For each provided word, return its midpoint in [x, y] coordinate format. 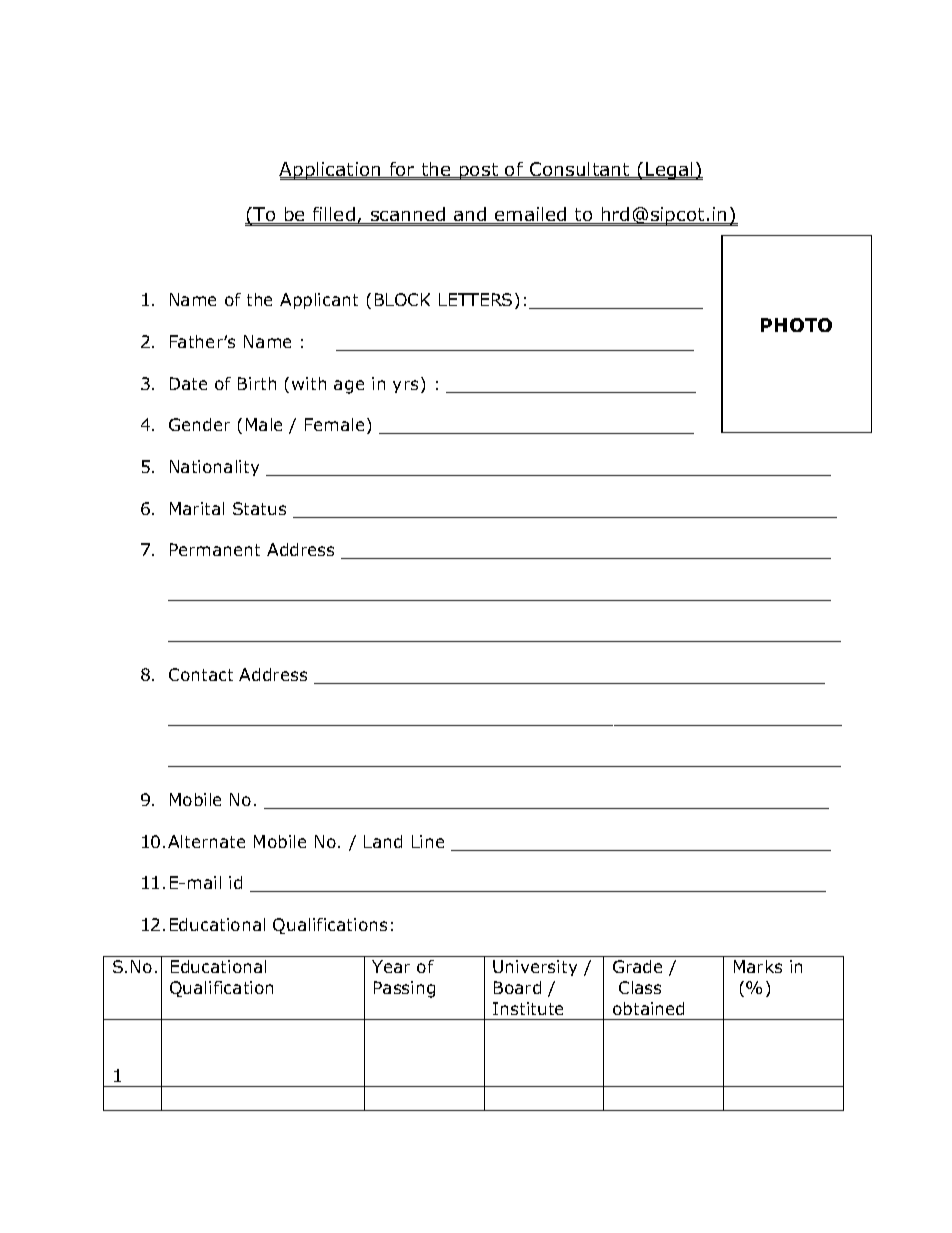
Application [331, 171]
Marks [758, 966]
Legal [669, 171]
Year [391, 966]
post [479, 171]
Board [517, 987]
